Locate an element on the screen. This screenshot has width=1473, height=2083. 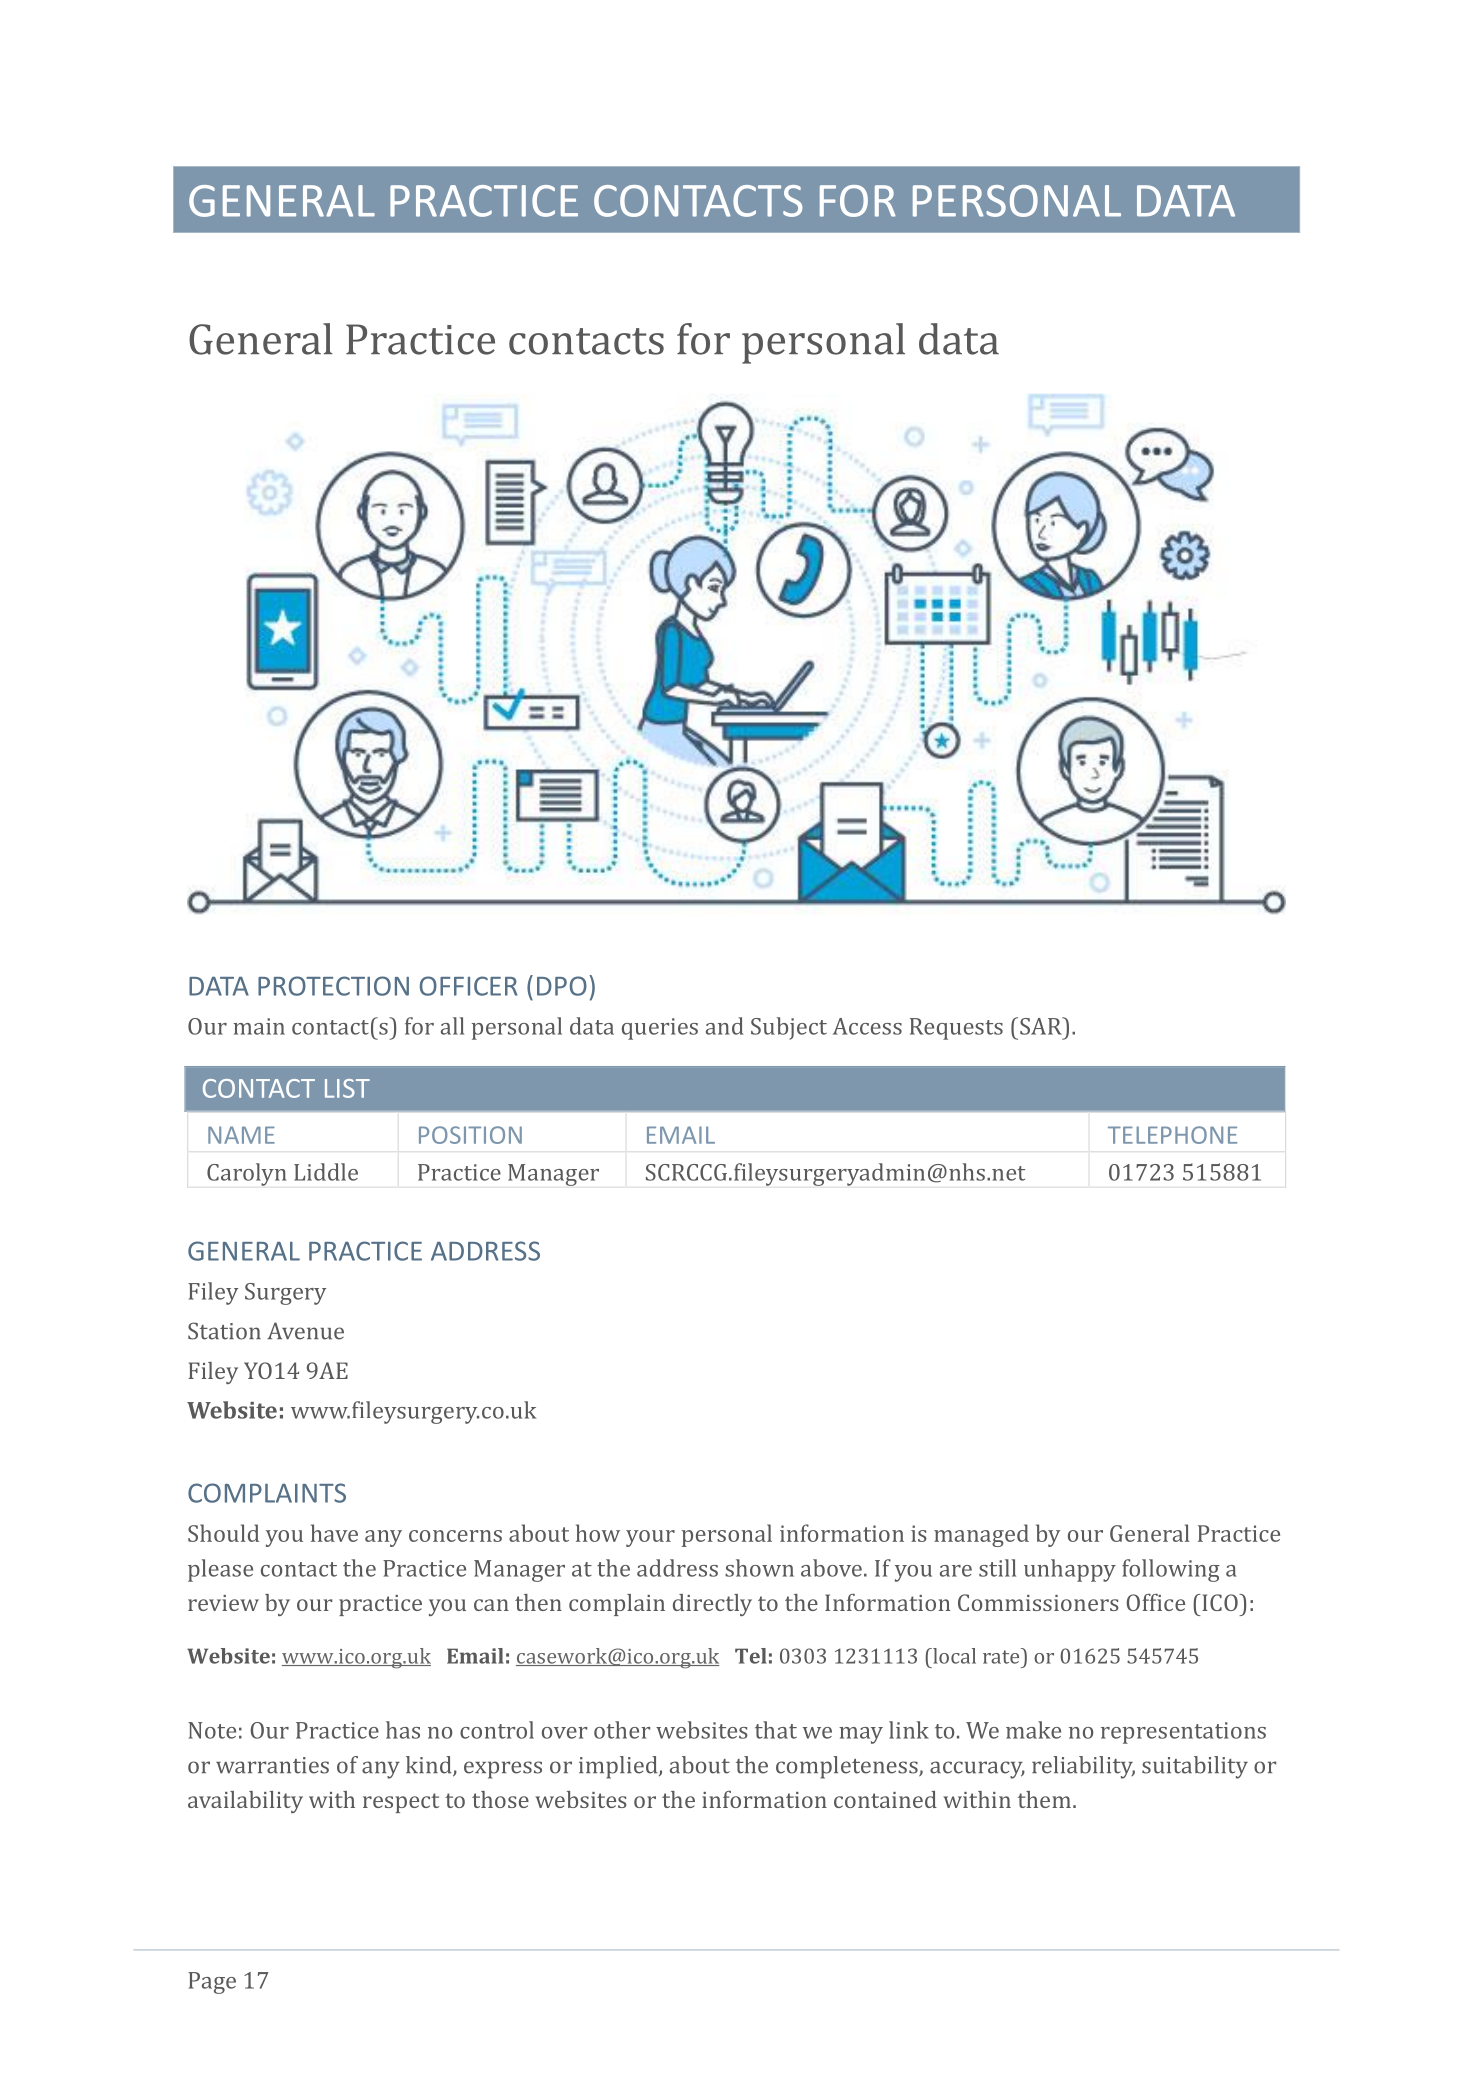
POSITION is located at coordinates (470, 1135).
